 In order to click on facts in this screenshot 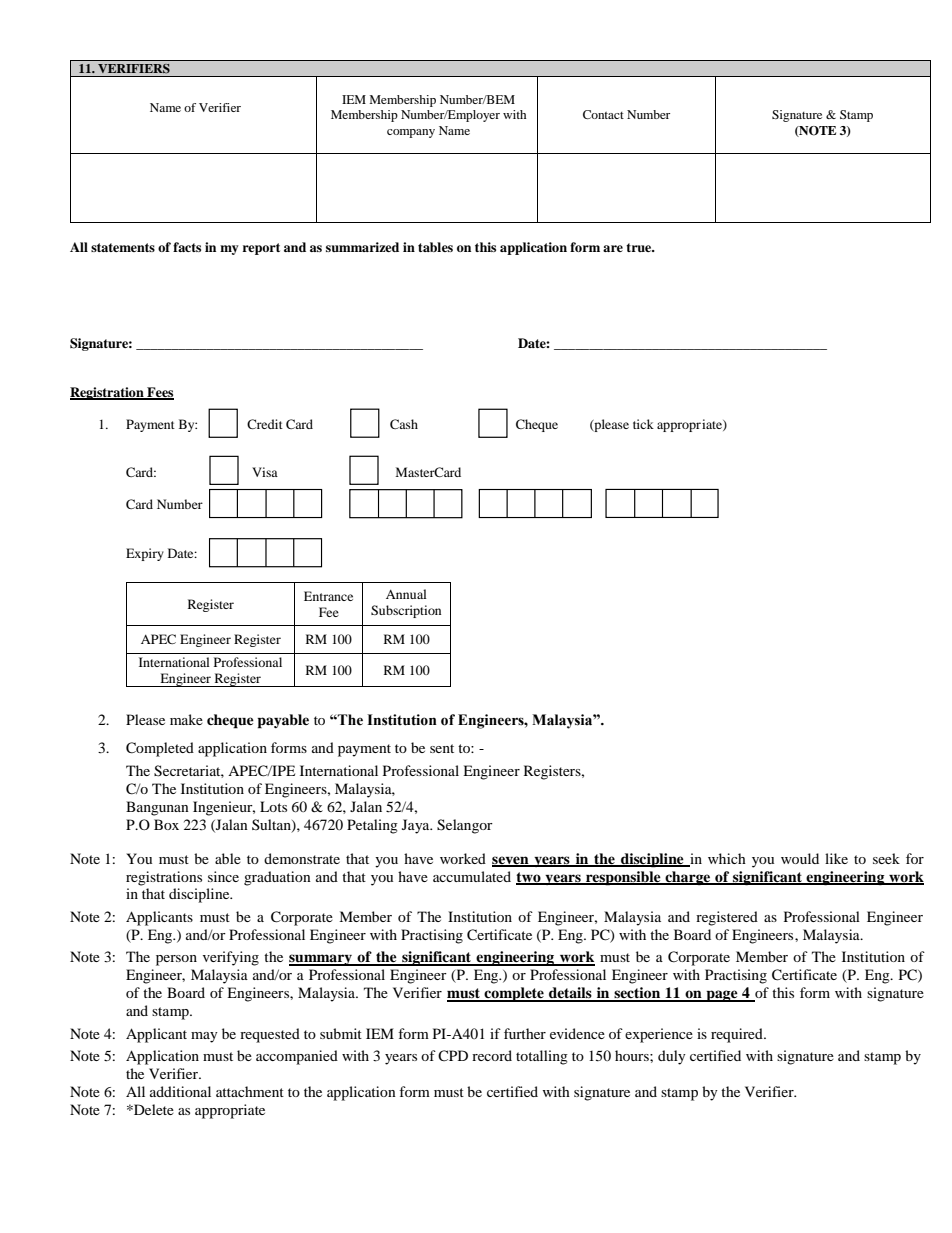, I will do `click(187, 247)`.
